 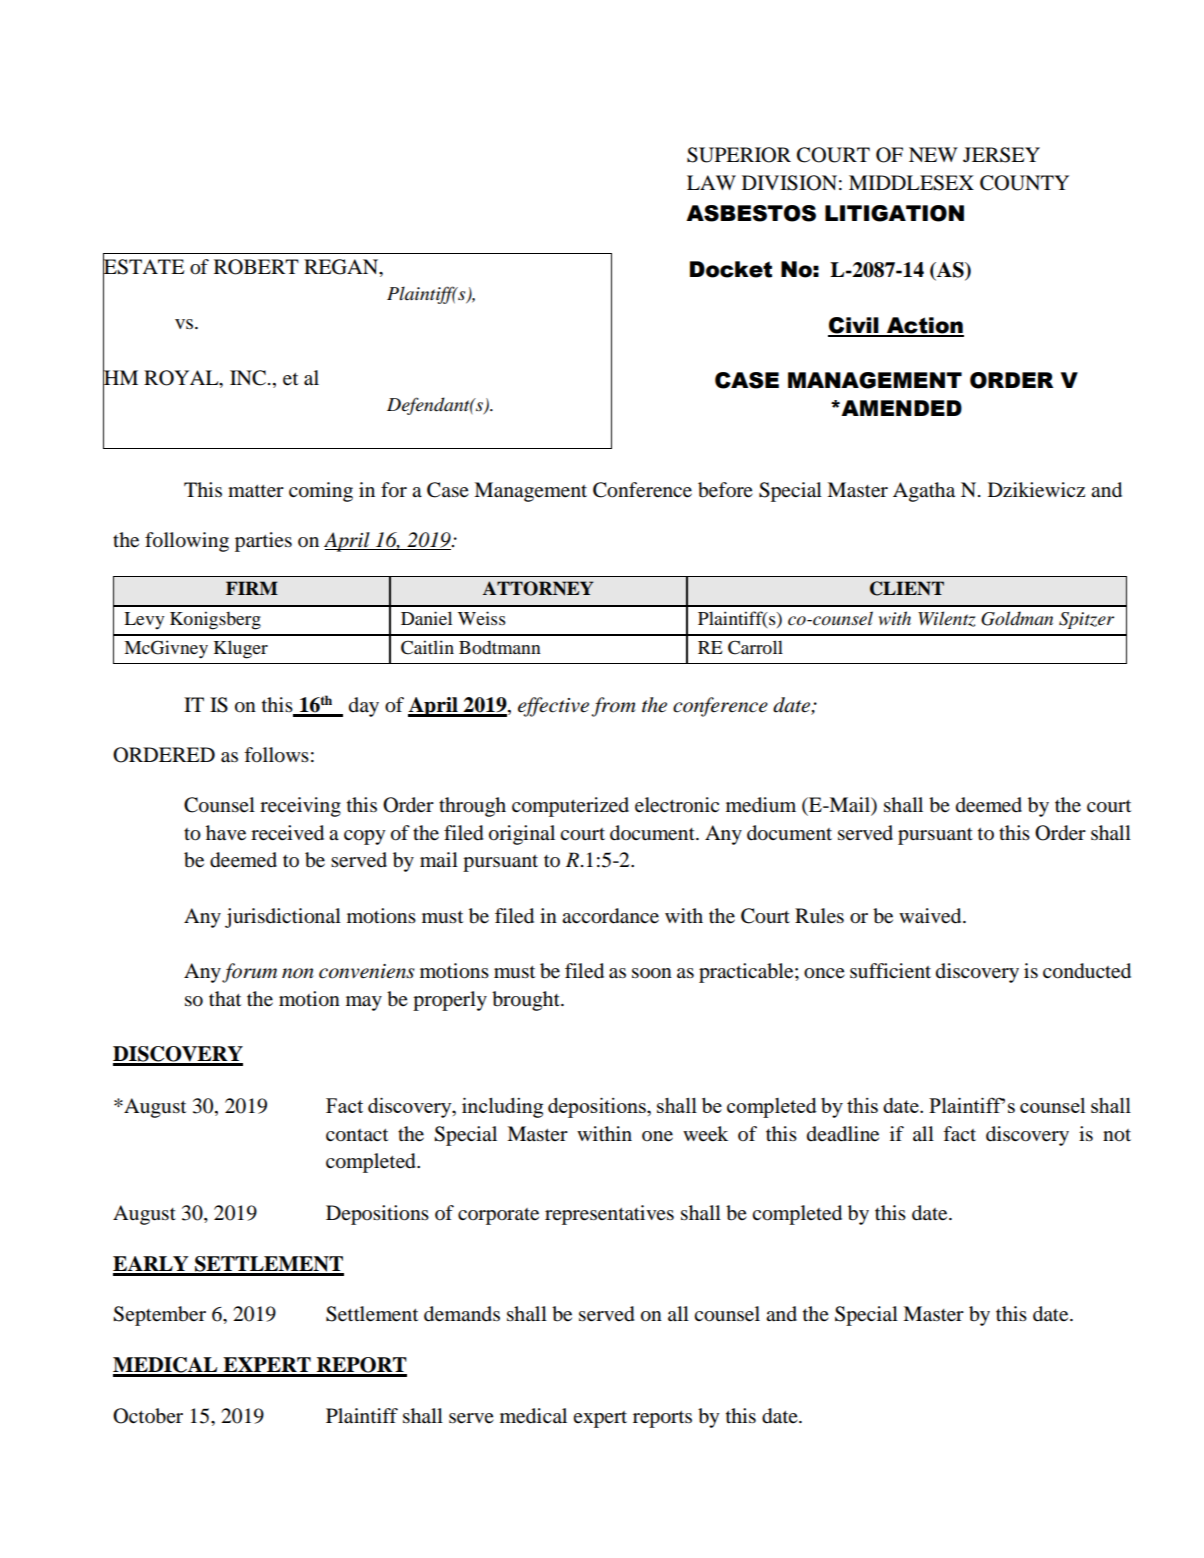 What do you see at coordinates (677, 805) in the screenshot?
I see `electronic` at bounding box center [677, 805].
